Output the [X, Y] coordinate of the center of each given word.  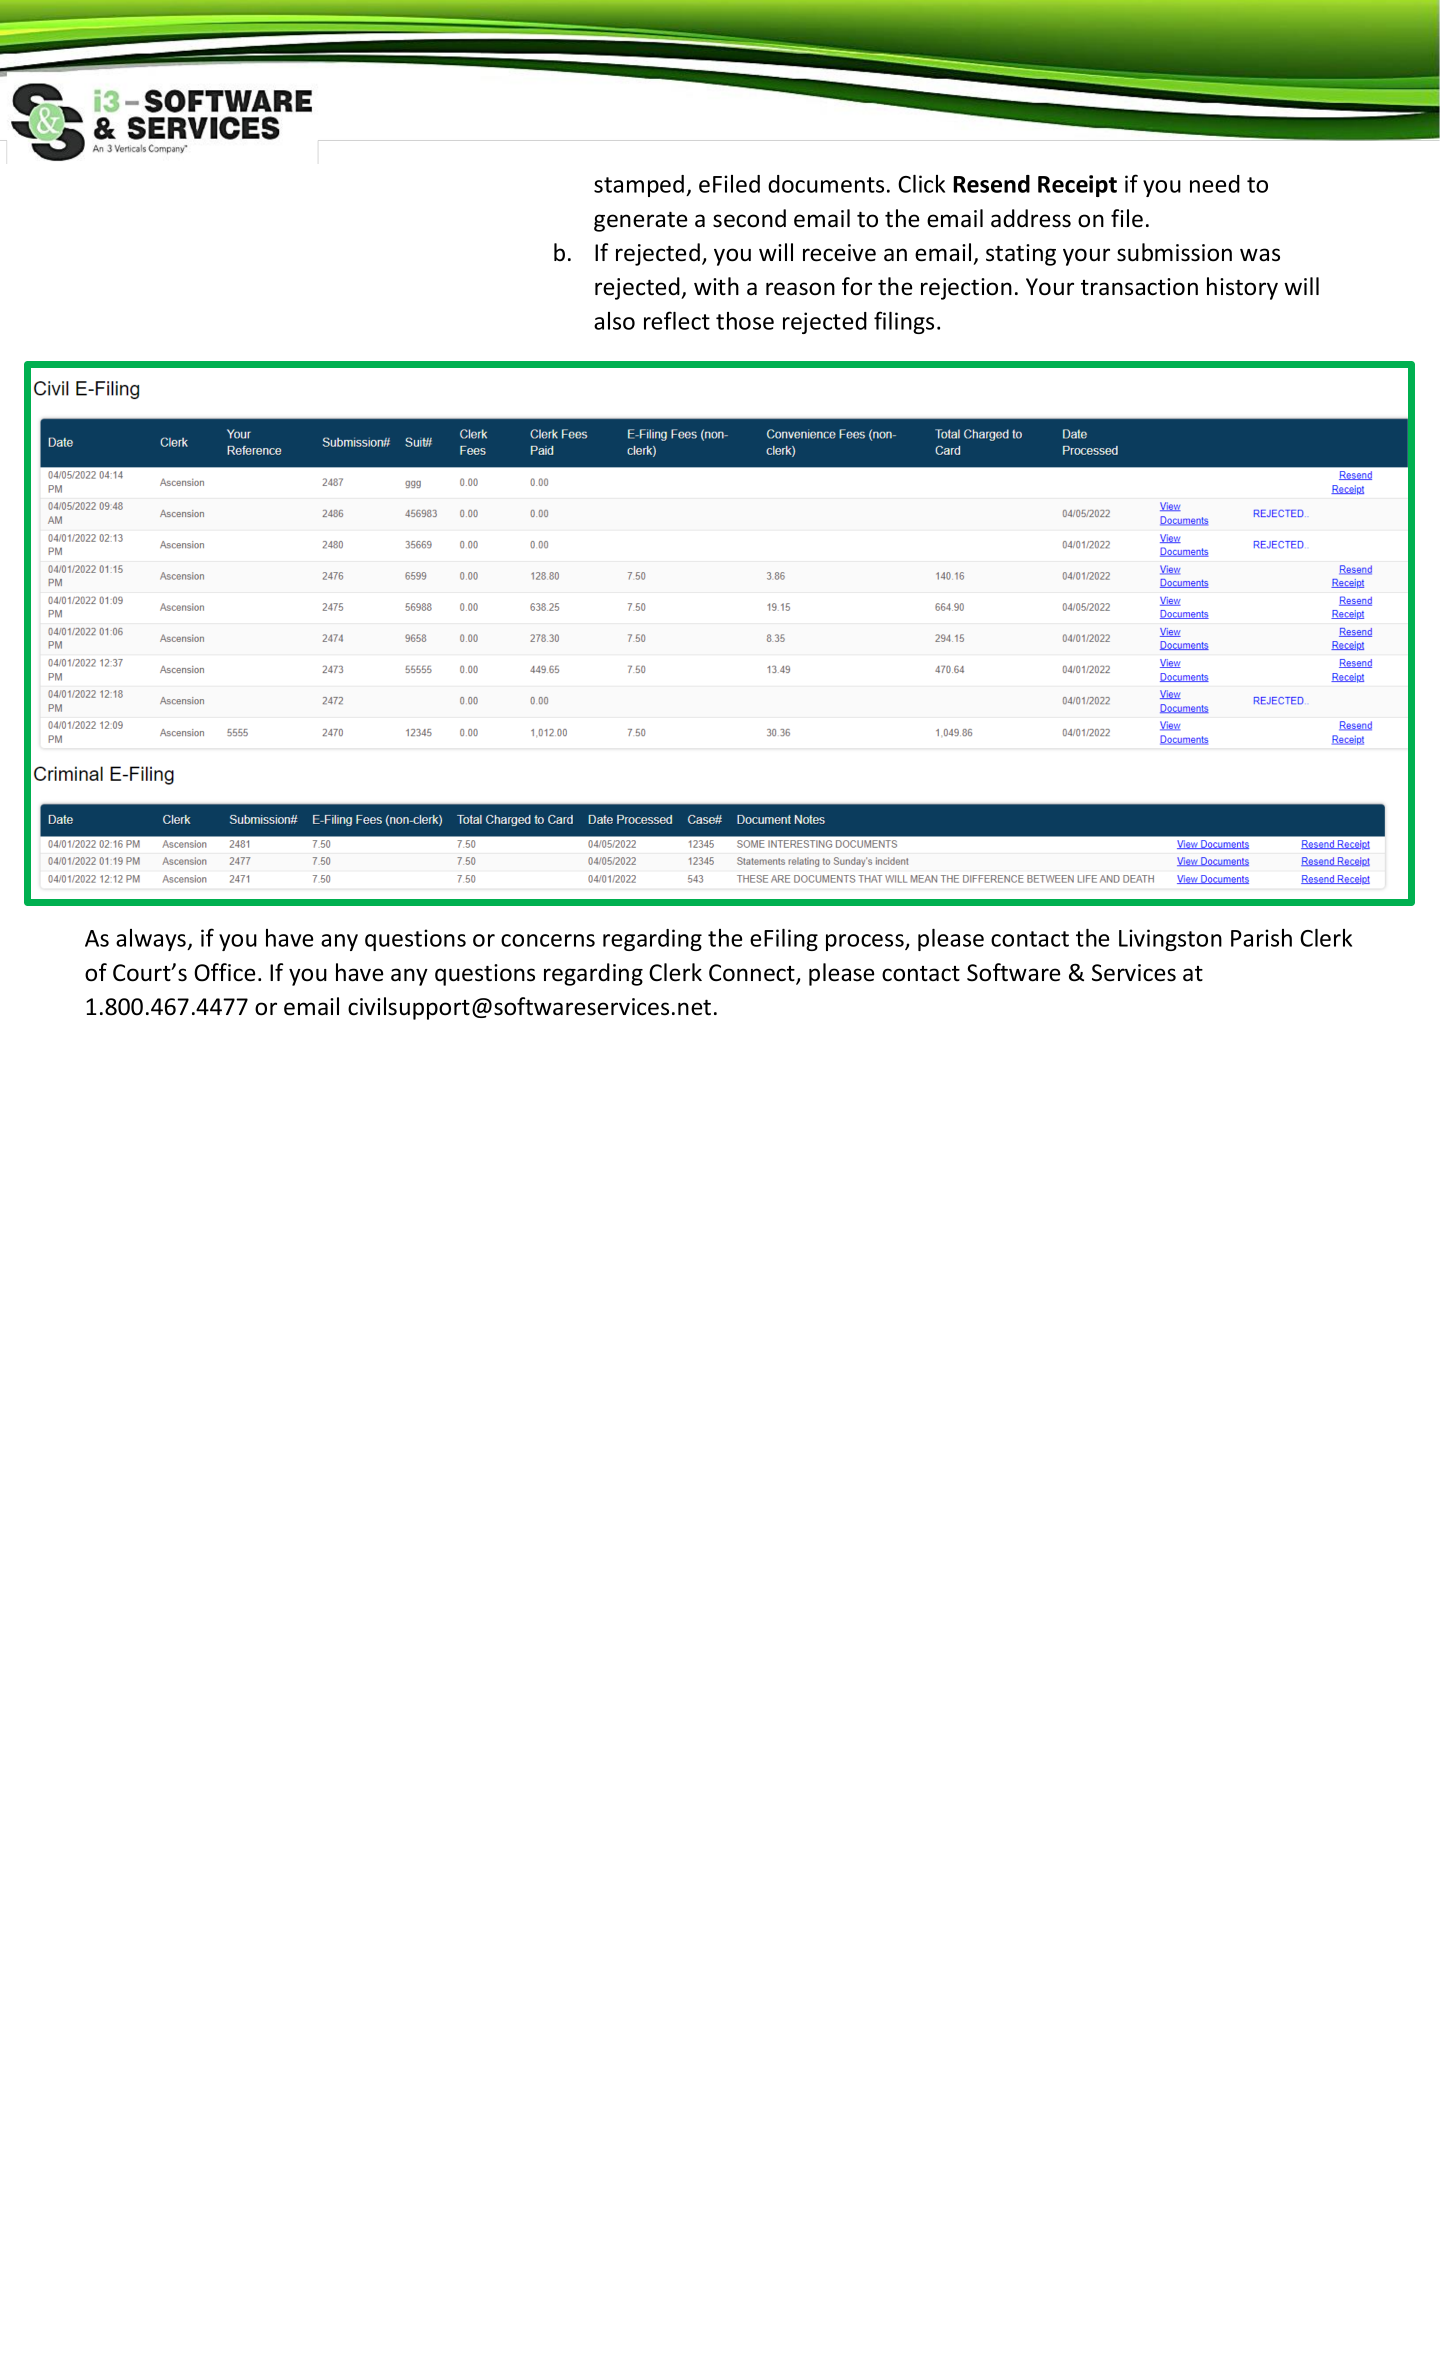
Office [224, 972]
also [614, 321]
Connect [753, 974]
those [745, 321]
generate [640, 221]
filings [904, 322]
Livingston [1170, 940]
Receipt [1077, 186]
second [749, 218]
